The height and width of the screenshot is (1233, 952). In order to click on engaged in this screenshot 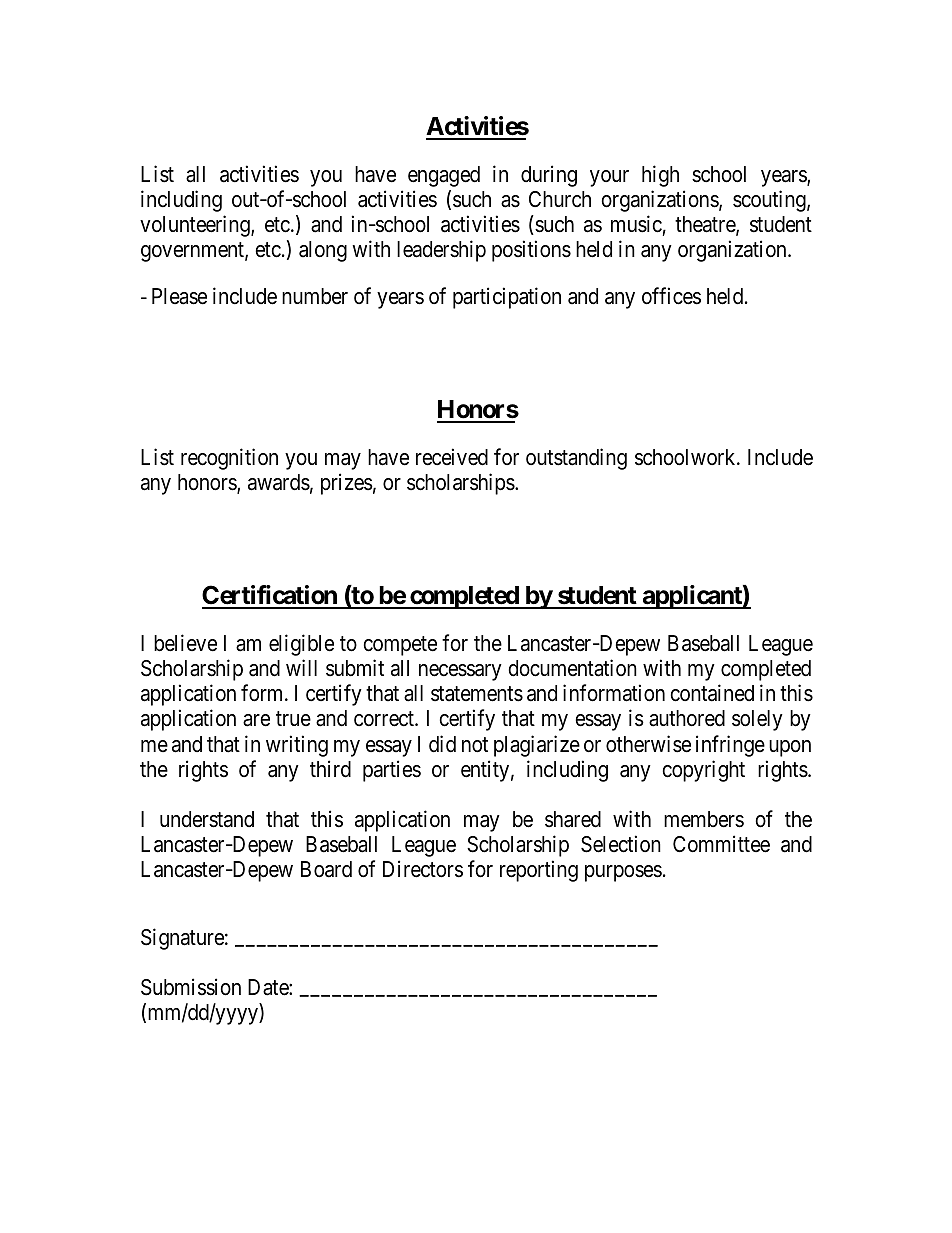, I will do `click(444, 176)`.
